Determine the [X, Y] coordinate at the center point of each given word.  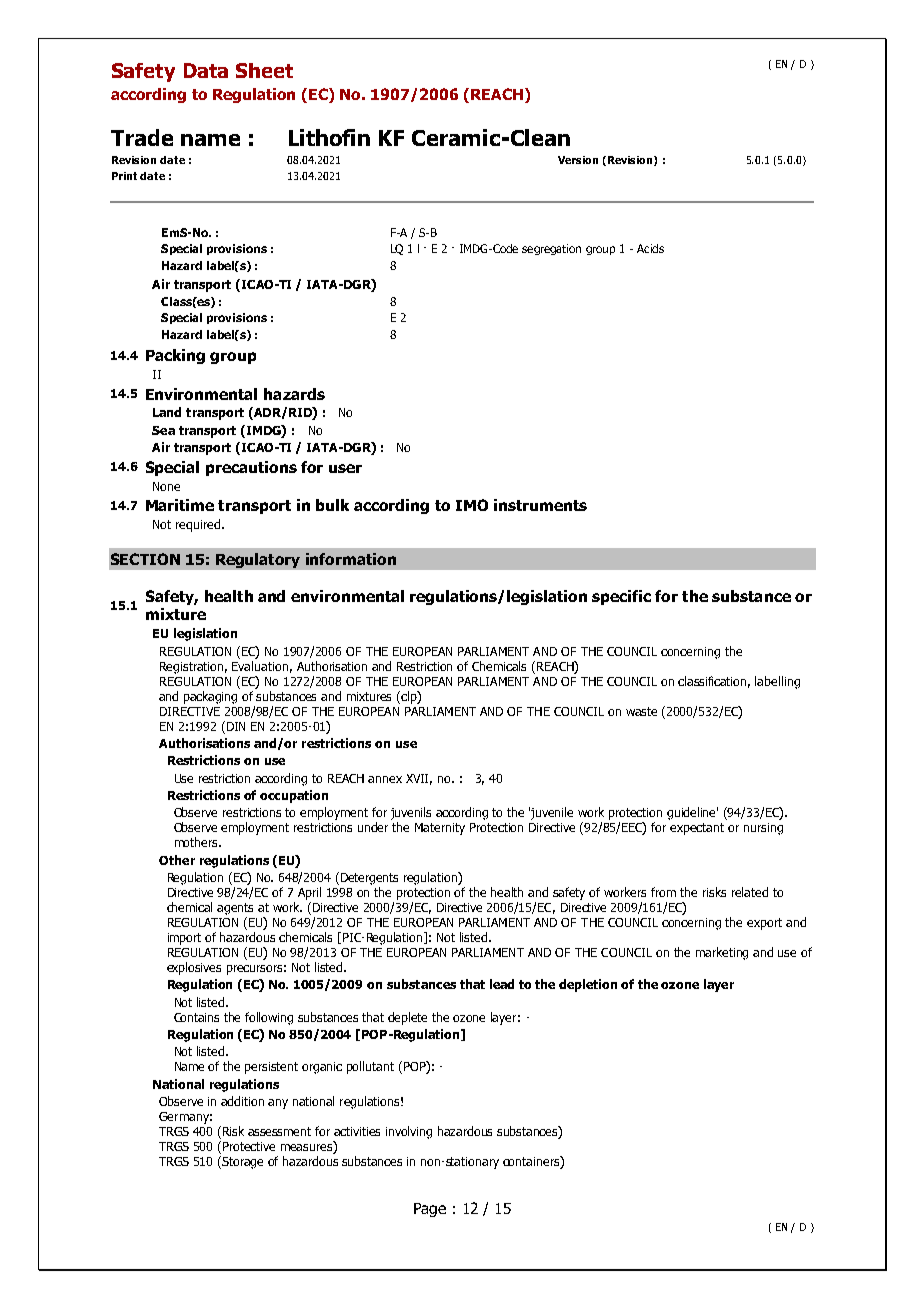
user [345, 468]
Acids [650, 248]
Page [430, 1210]
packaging [210, 697]
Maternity [440, 829]
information [351, 559]
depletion [588, 985]
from [663, 892]
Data [206, 70]
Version [578, 160]
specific [621, 597]
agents [235, 909]
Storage [242, 1163]
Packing [175, 356]
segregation [551, 249]
